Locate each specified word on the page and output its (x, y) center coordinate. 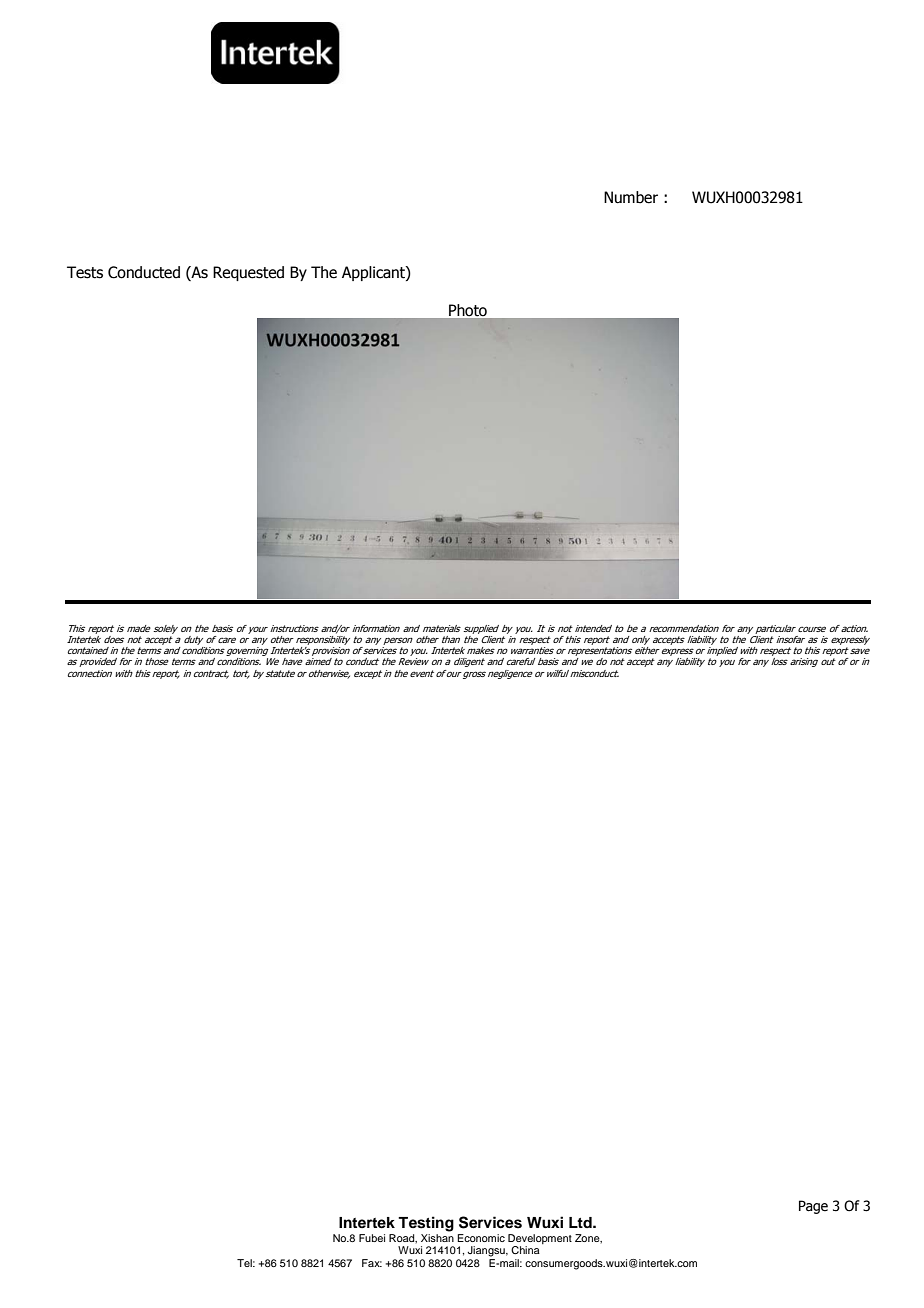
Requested (248, 273)
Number (631, 197)
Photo (468, 310)
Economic (481, 1238)
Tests (85, 272)
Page (813, 1207)
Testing (426, 1224)
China (525, 1250)
